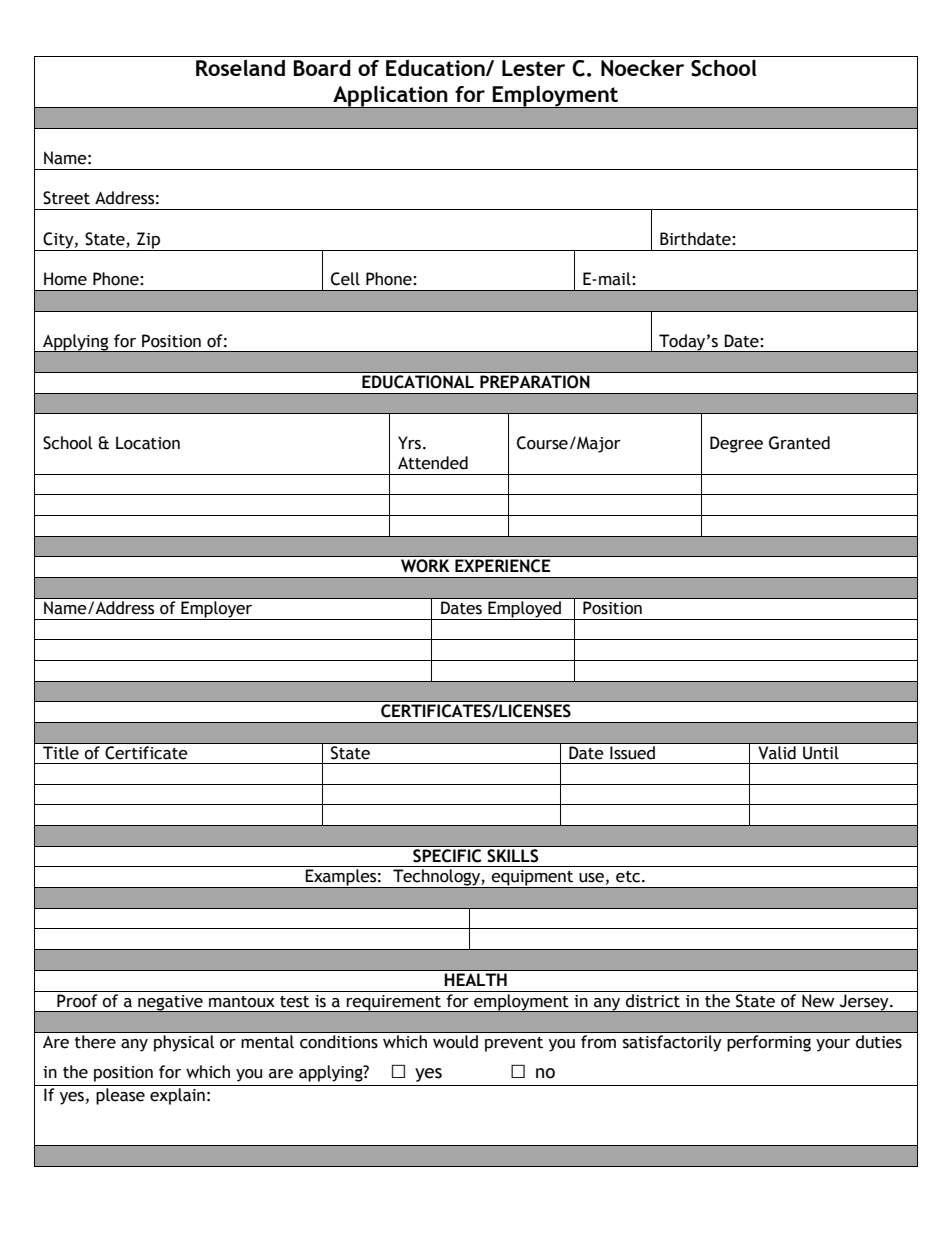 This screenshot has height=1233, width=952. What do you see at coordinates (632, 751) in the screenshot?
I see `Issued` at bounding box center [632, 751].
